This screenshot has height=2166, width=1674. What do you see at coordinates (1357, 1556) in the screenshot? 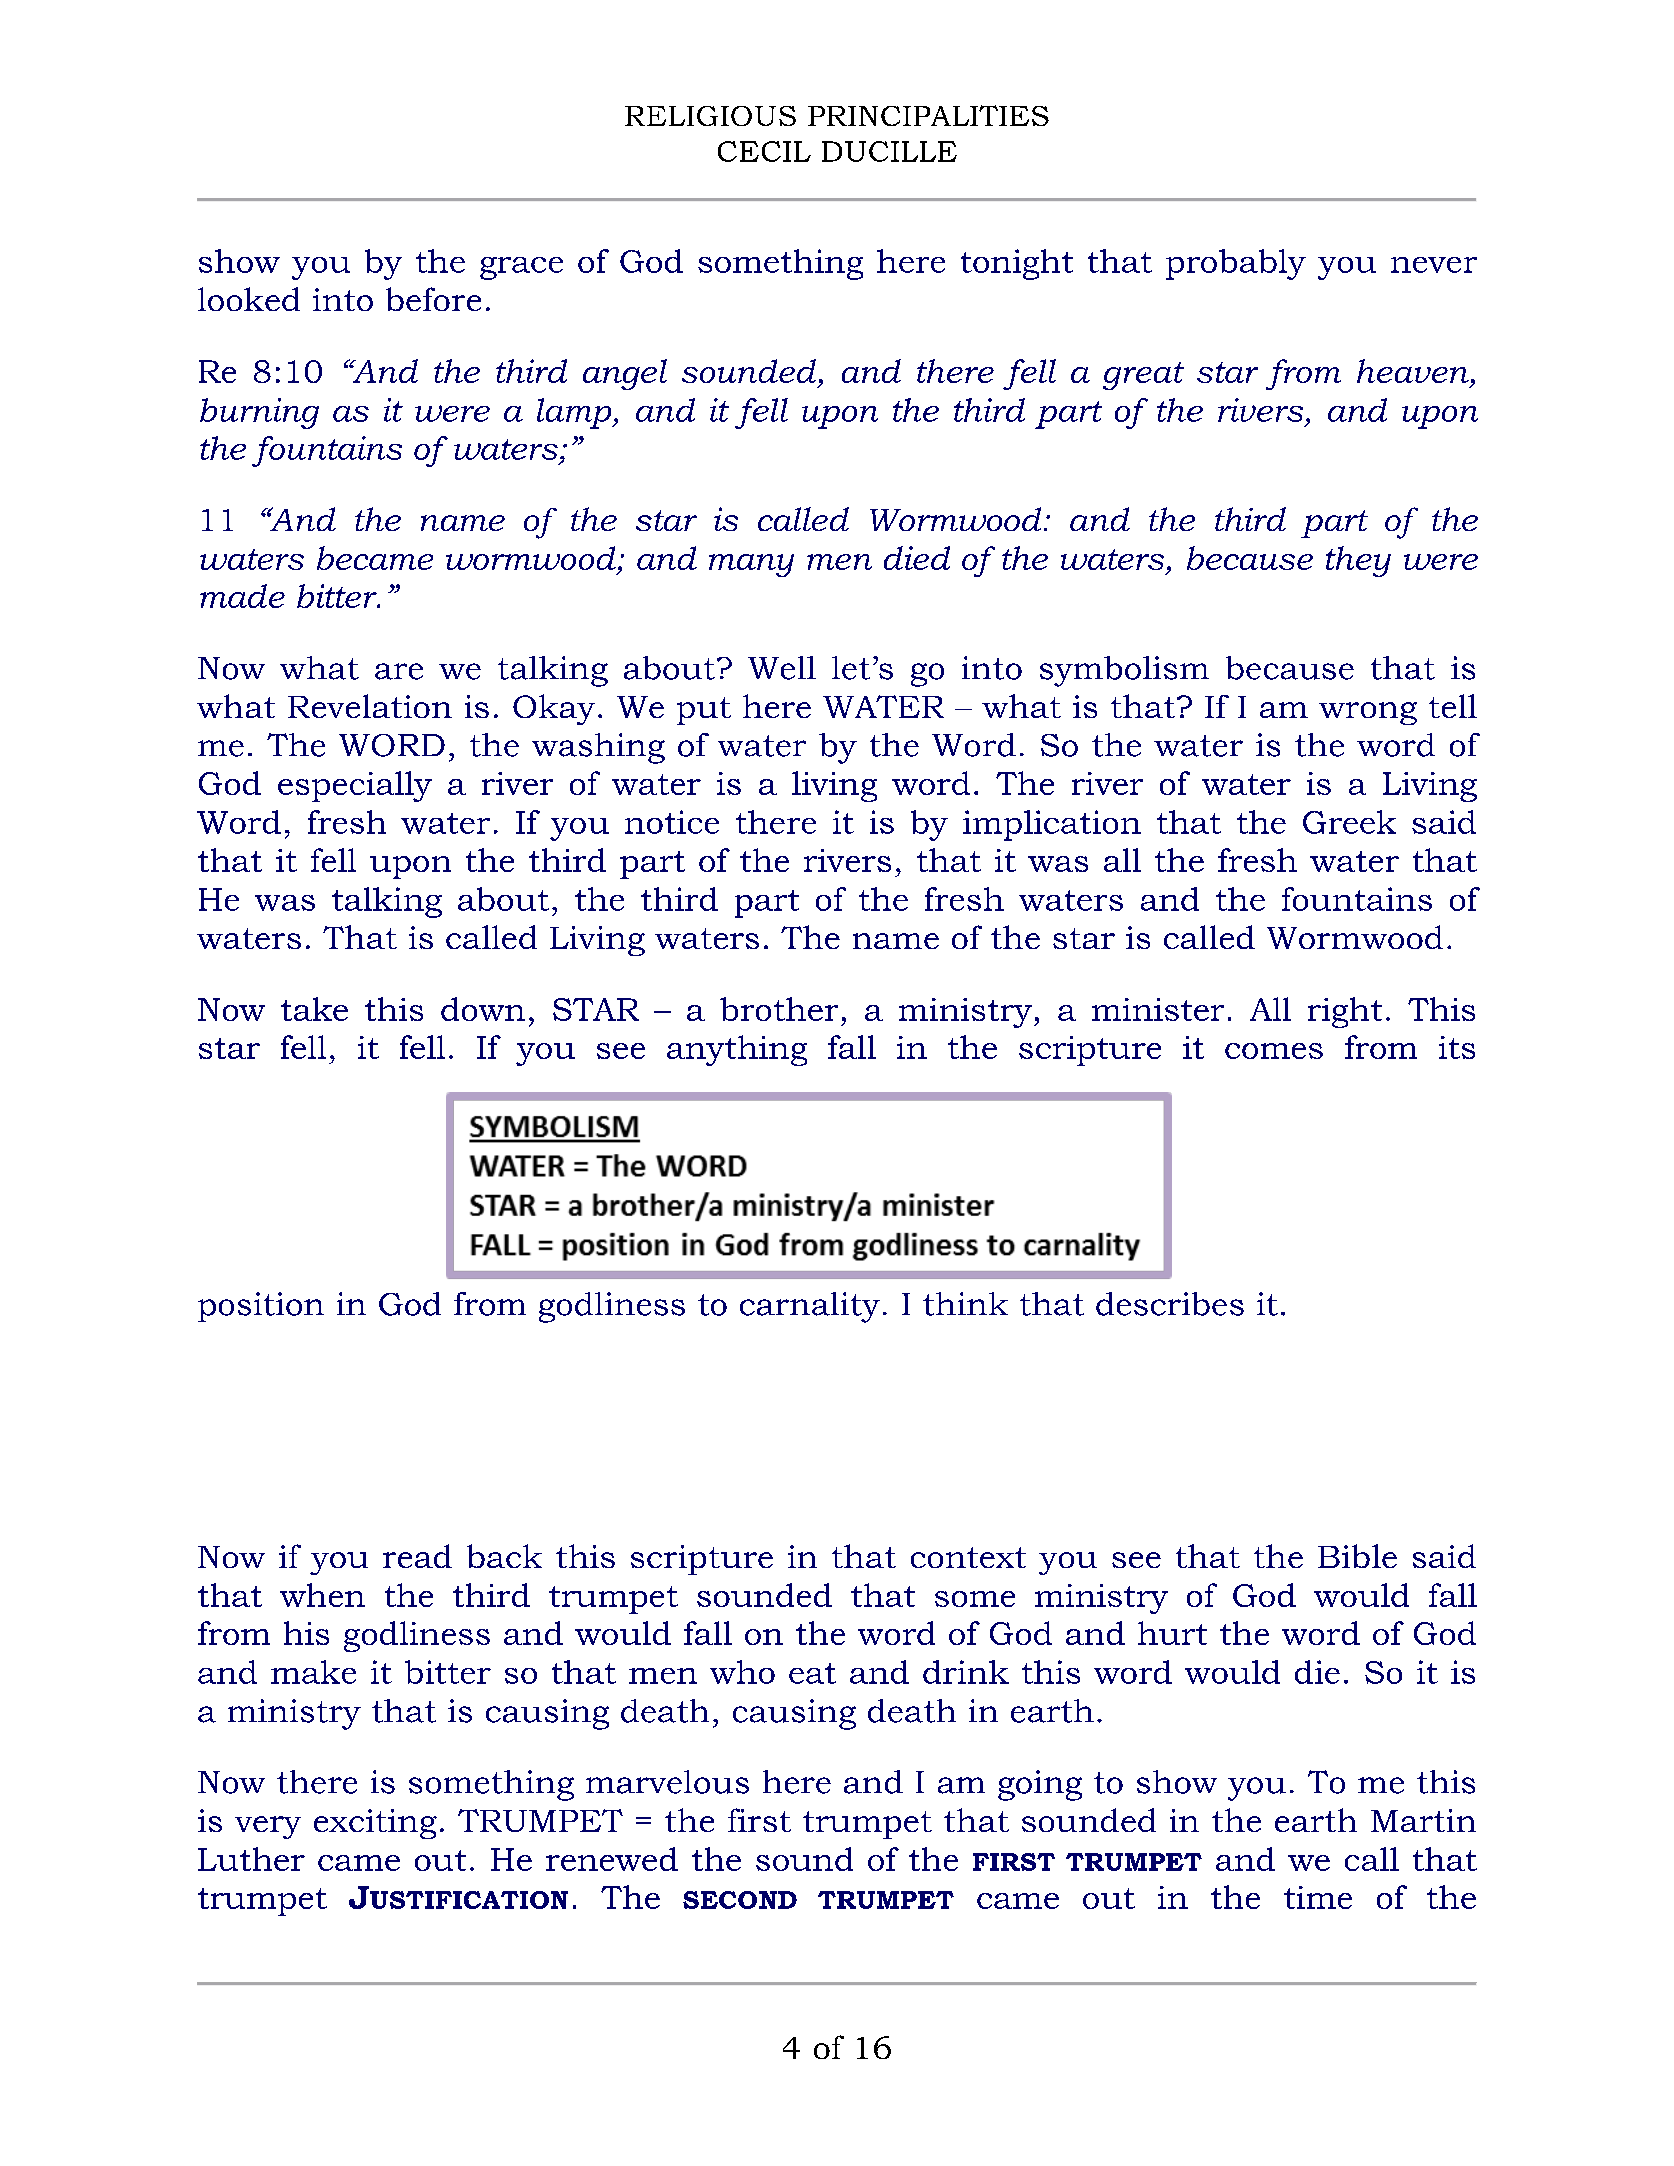
I see `Bible` at bounding box center [1357, 1556].
